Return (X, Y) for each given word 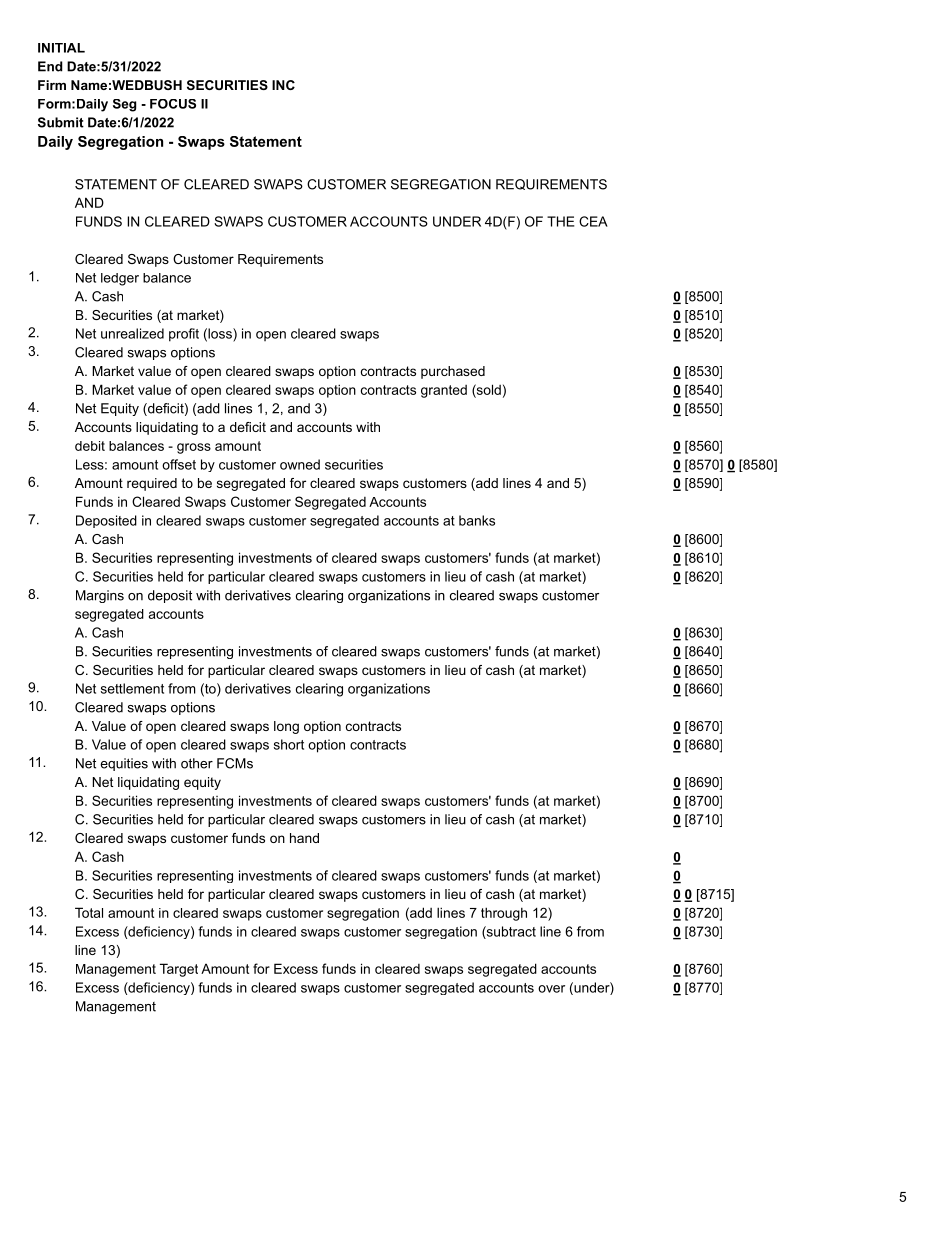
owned (300, 464)
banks (477, 520)
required (152, 484)
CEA (593, 221)
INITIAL (61, 48)
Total (89, 912)
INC (283, 85)
